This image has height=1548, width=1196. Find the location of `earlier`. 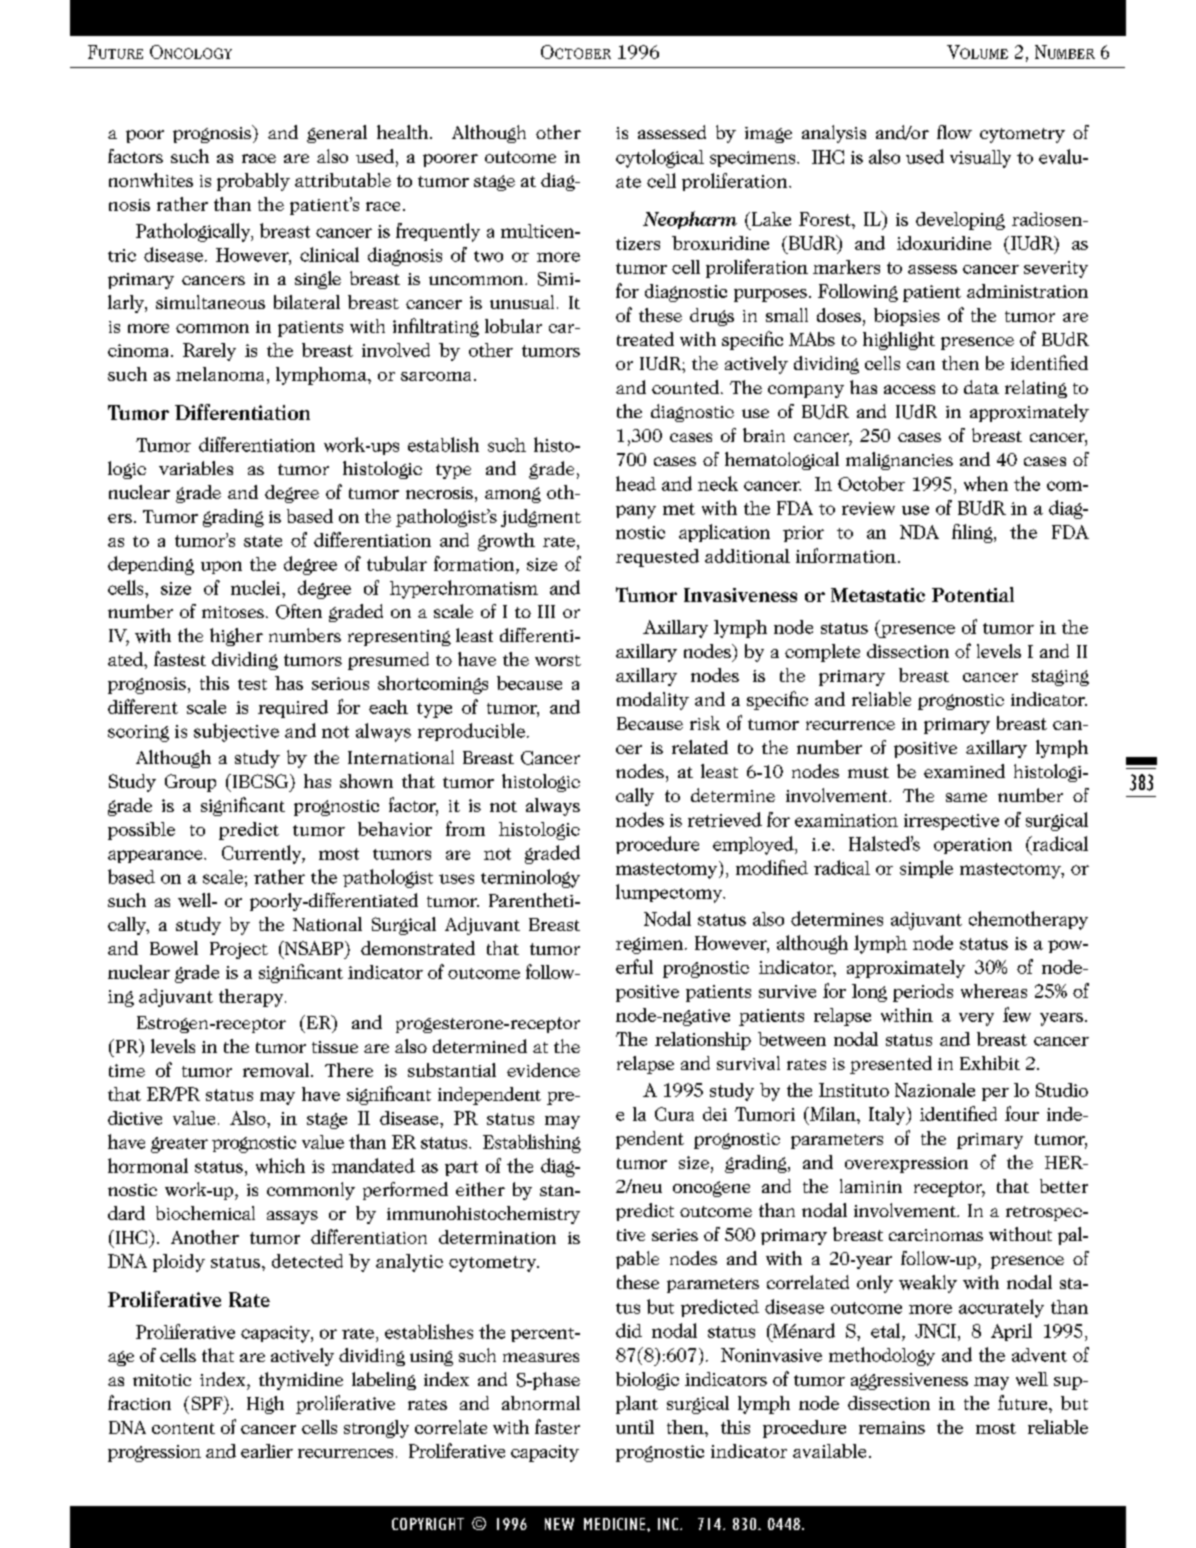

earlier is located at coordinates (267, 1451).
